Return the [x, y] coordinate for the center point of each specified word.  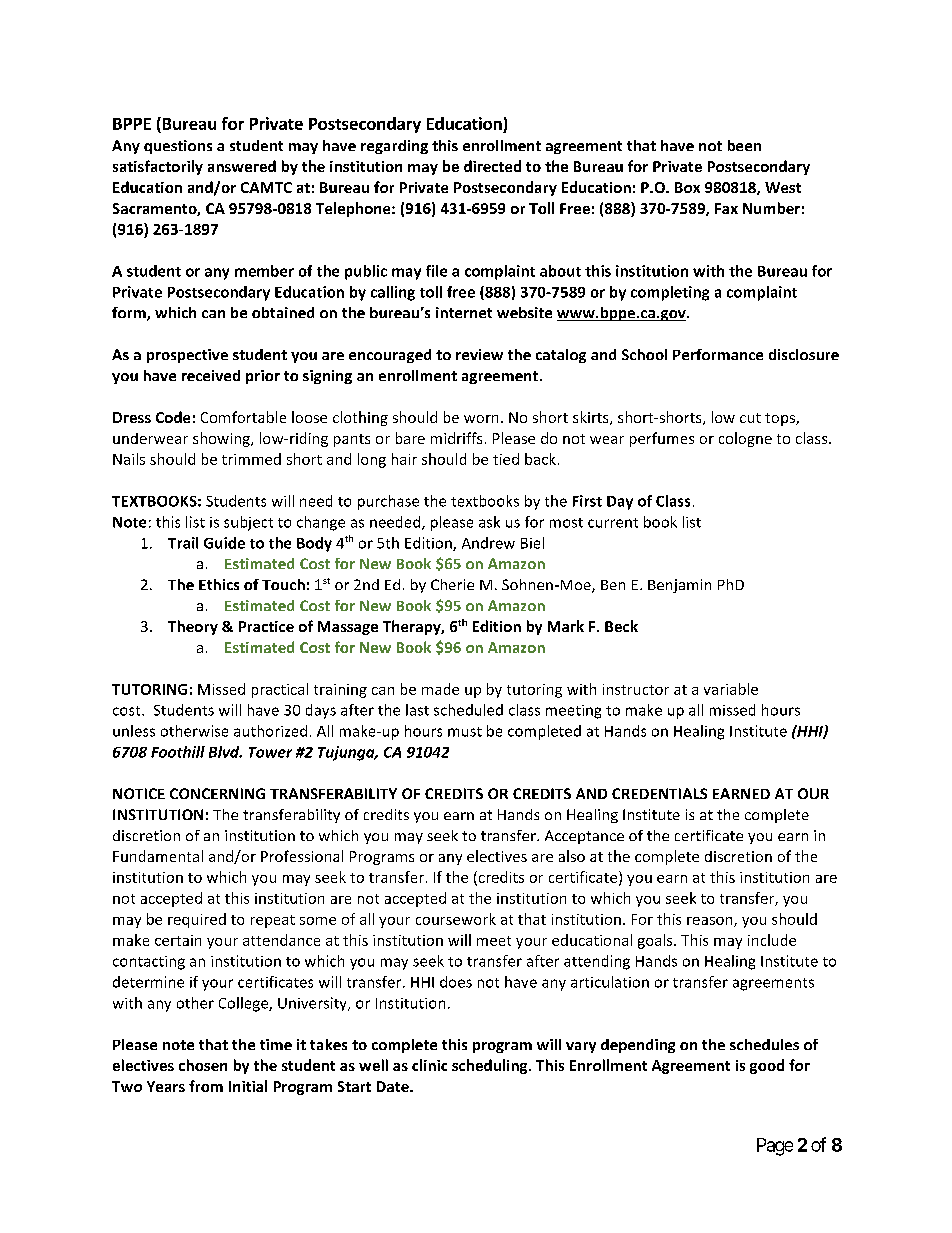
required [197, 920]
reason [711, 922]
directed [492, 166]
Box [687, 187]
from [206, 1086]
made [440, 689]
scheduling [491, 1066]
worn [481, 419]
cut [750, 418]
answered [242, 166]
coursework [456, 919]
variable [731, 689]
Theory [193, 627]
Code [173, 417]
